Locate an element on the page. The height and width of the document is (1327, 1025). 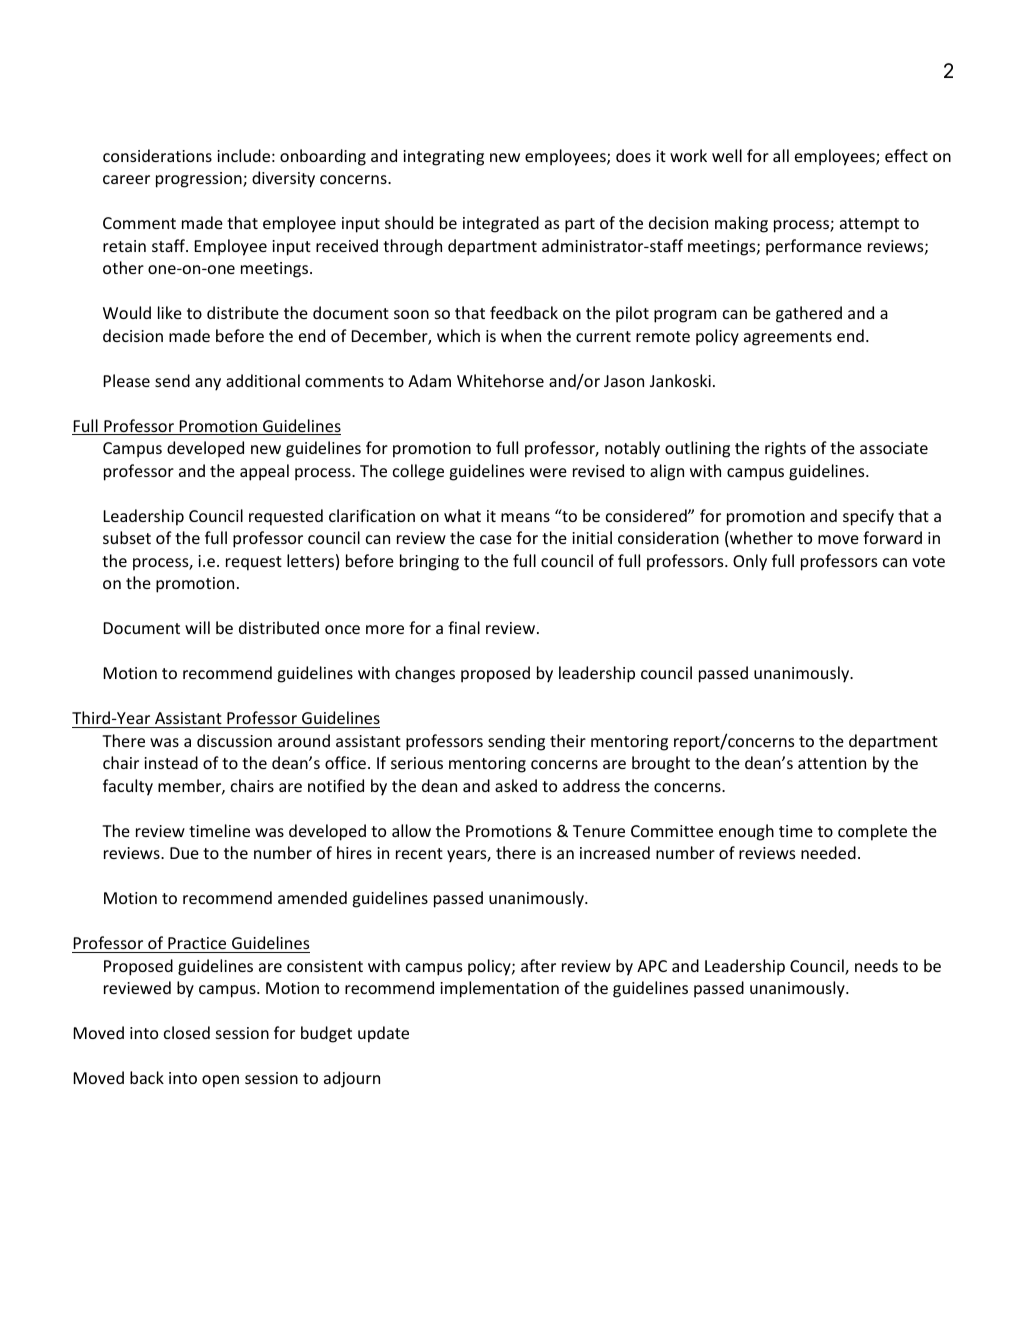
final is located at coordinates (464, 627).
